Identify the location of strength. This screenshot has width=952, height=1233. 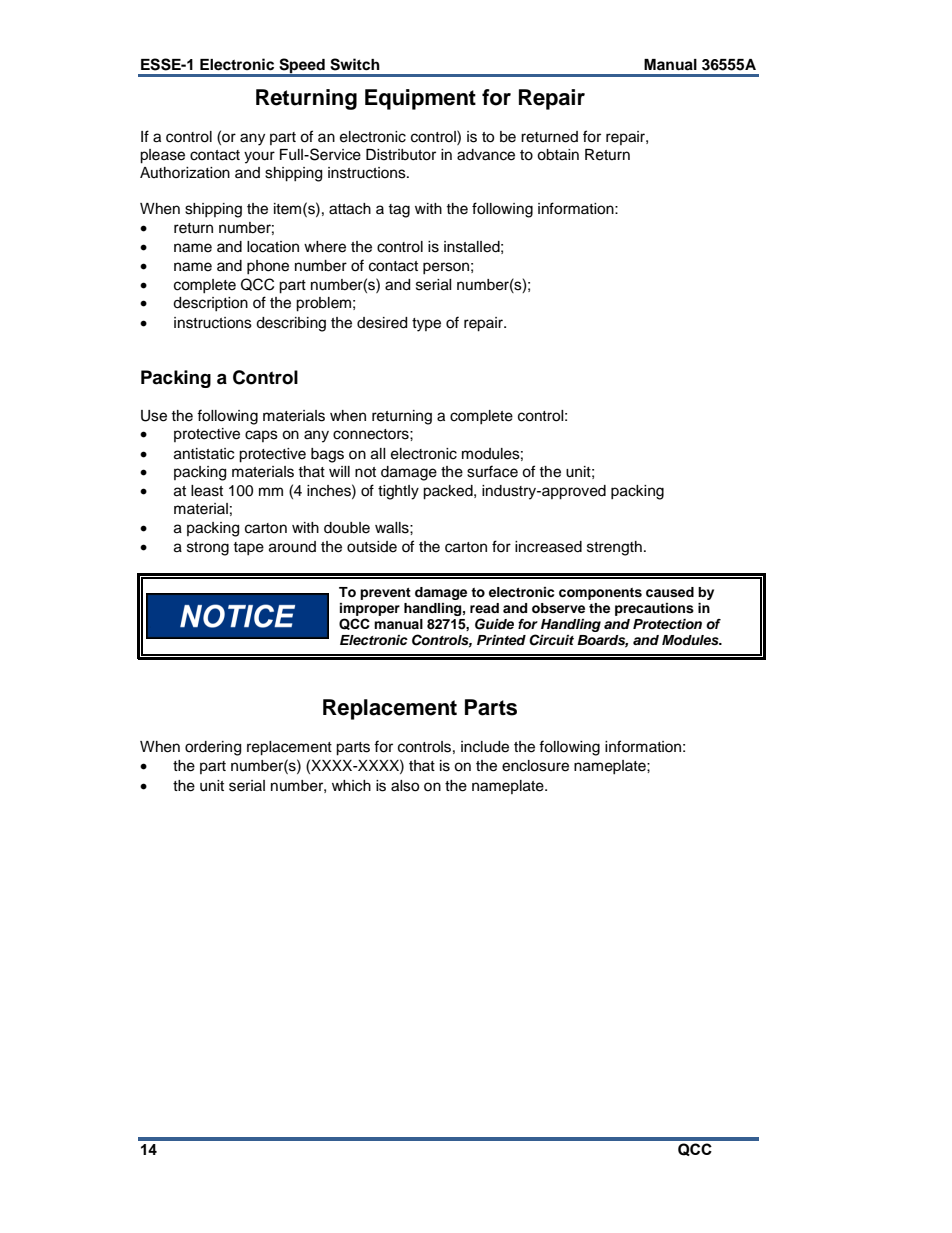
(614, 548).
